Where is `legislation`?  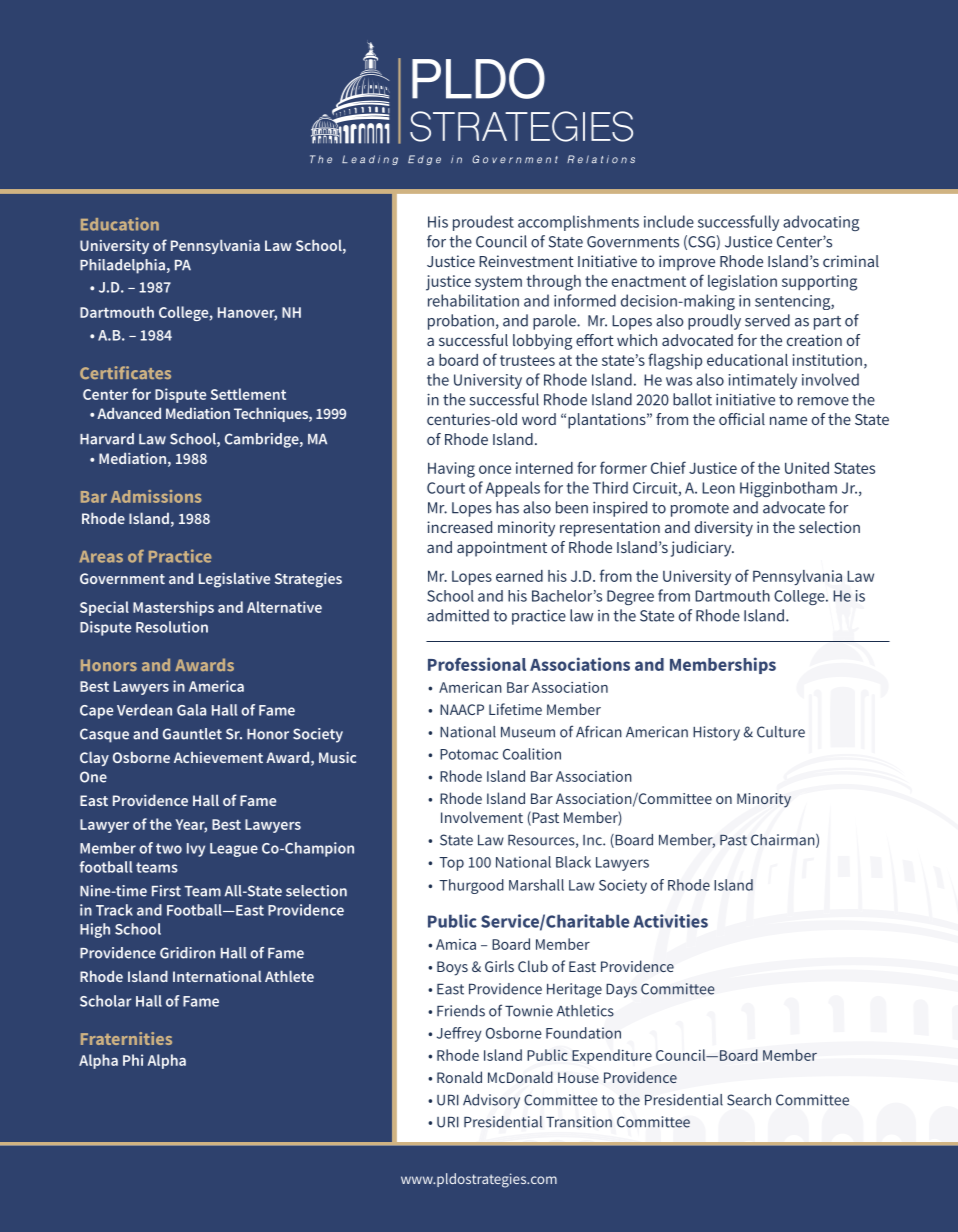 legislation is located at coordinates (742, 283).
